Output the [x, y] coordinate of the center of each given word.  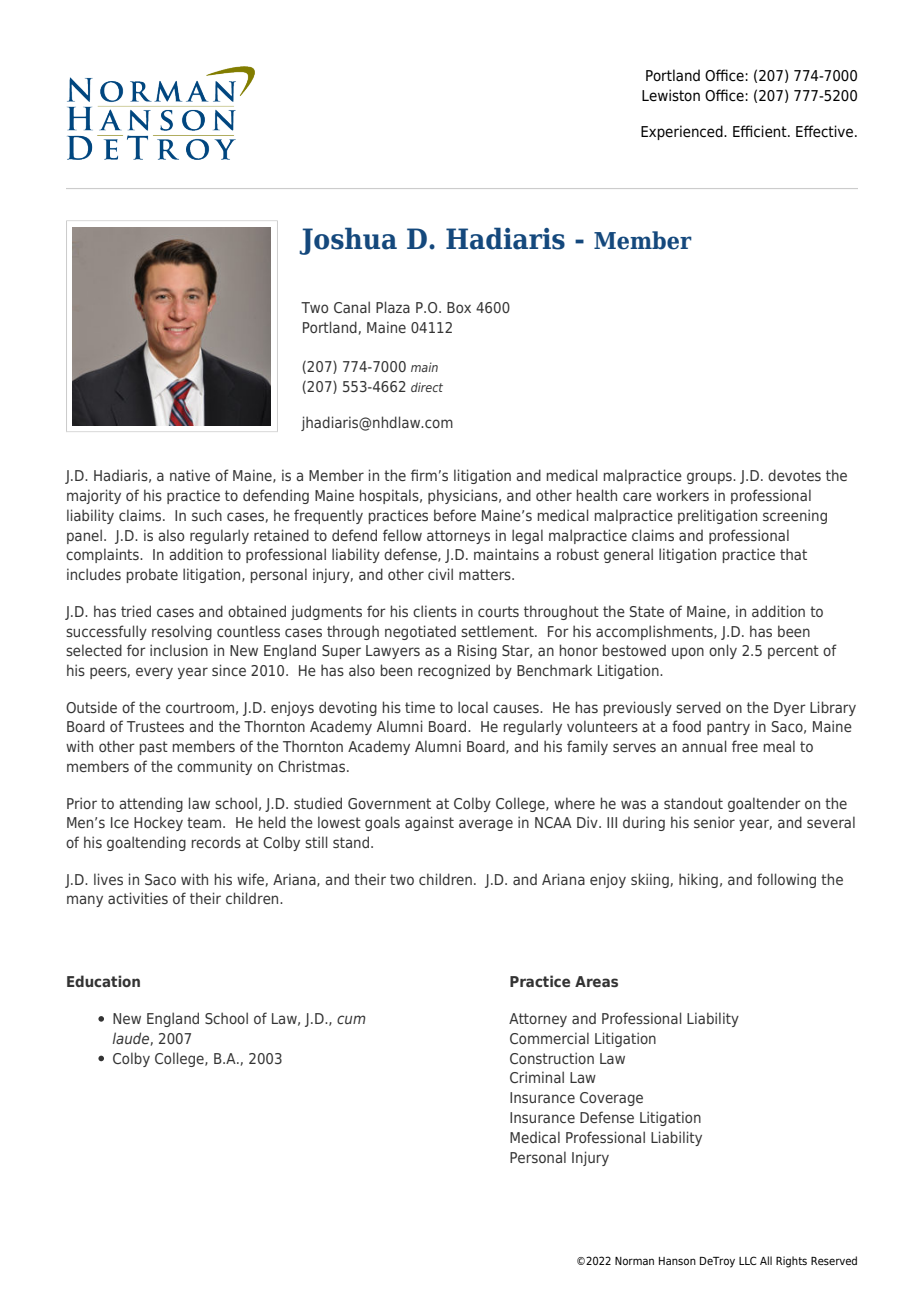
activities [138, 898]
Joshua [348, 241]
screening [795, 516]
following [786, 880]
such [207, 515]
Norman [634, 1261]
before [455, 515]
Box [459, 307]
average [486, 825]
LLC [747, 1260]
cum [351, 1019]
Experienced [683, 132]
